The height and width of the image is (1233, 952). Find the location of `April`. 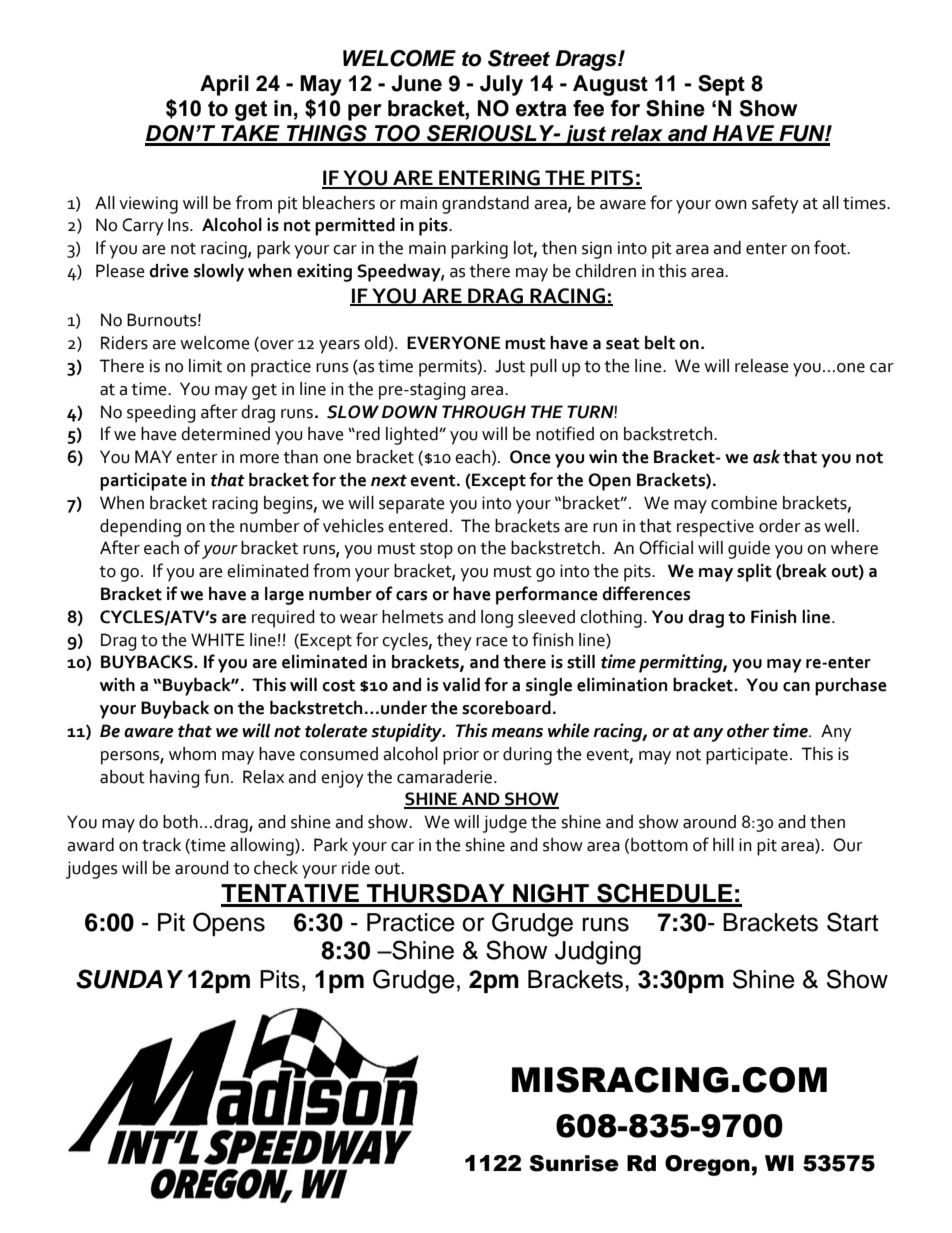

April is located at coordinates (224, 85).
